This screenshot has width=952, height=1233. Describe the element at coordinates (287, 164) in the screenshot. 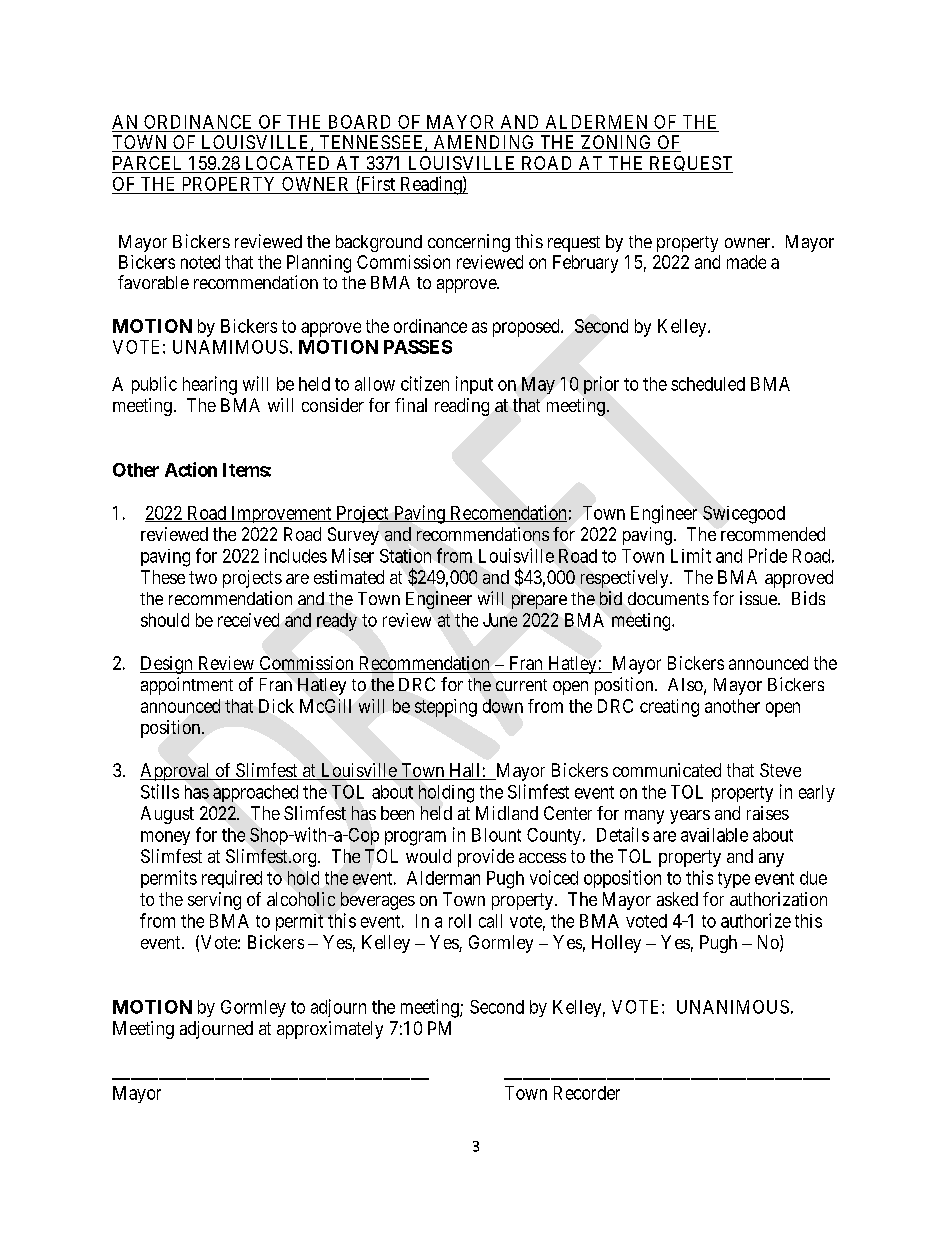

I see `LOCATED` at that location.
